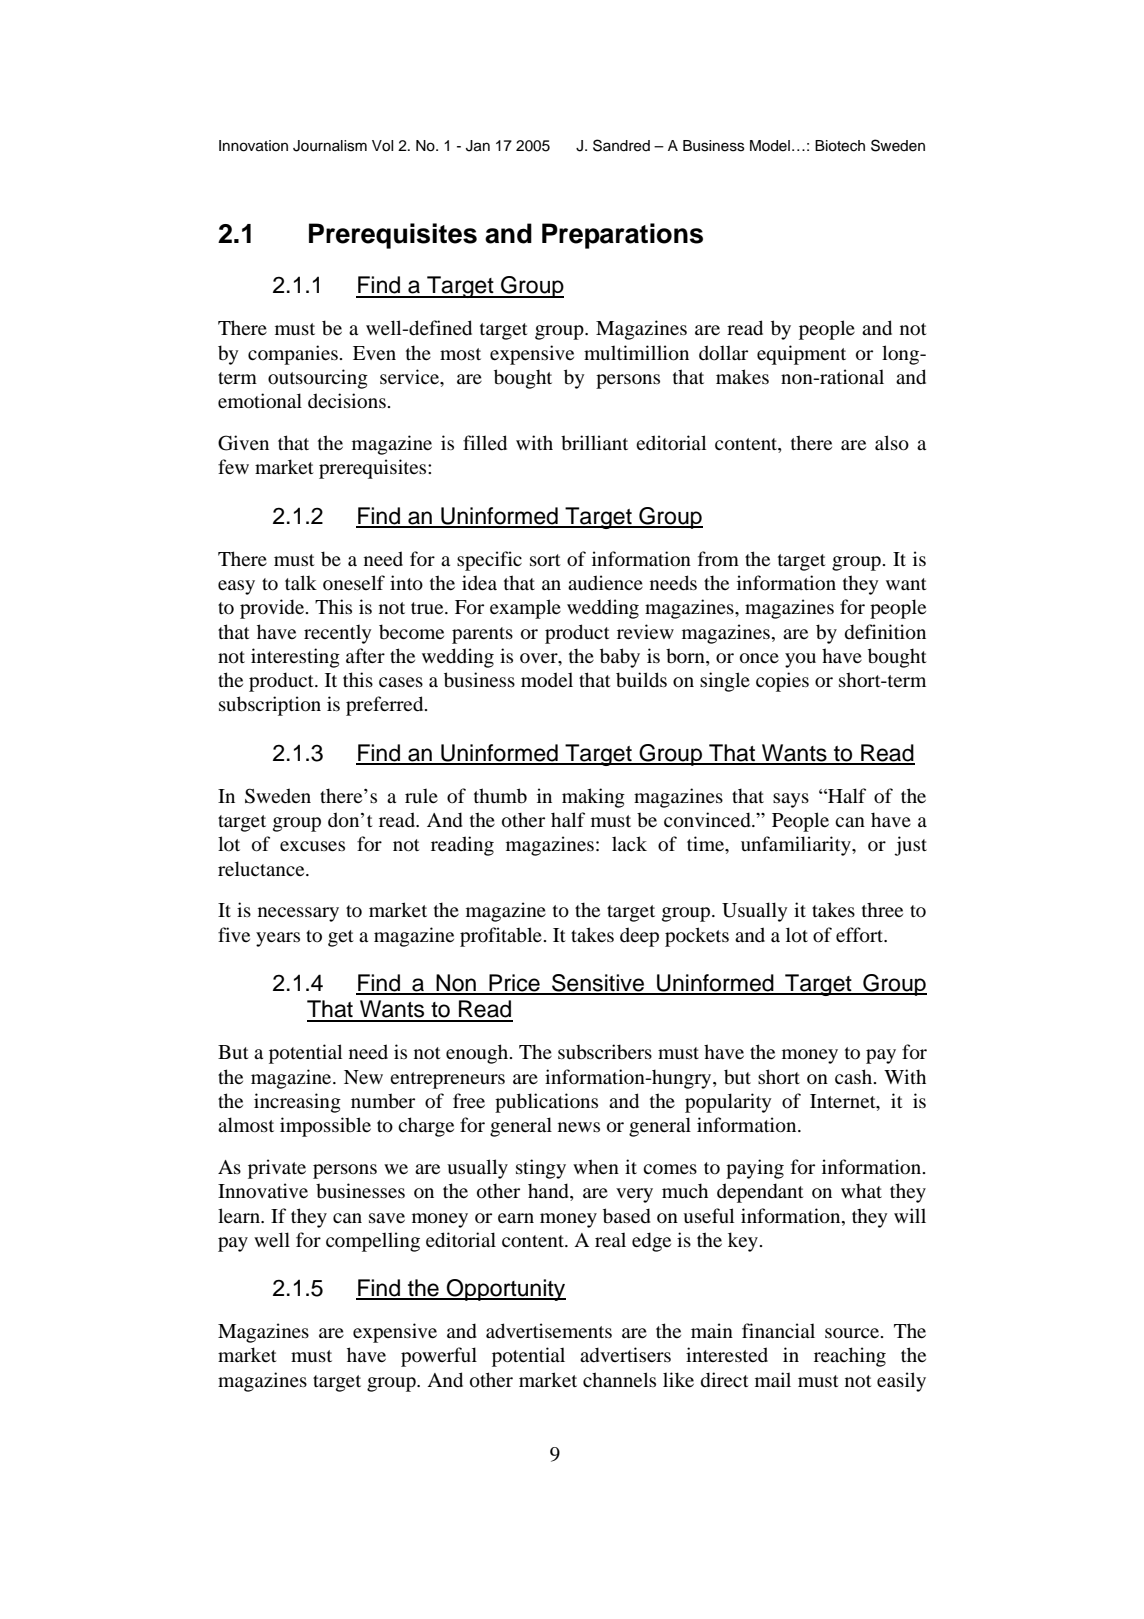 Image resolution: width=1144 pixels, height=1619 pixels. Describe the element at coordinates (439, 1357) in the screenshot. I see `powerful` at that location.
